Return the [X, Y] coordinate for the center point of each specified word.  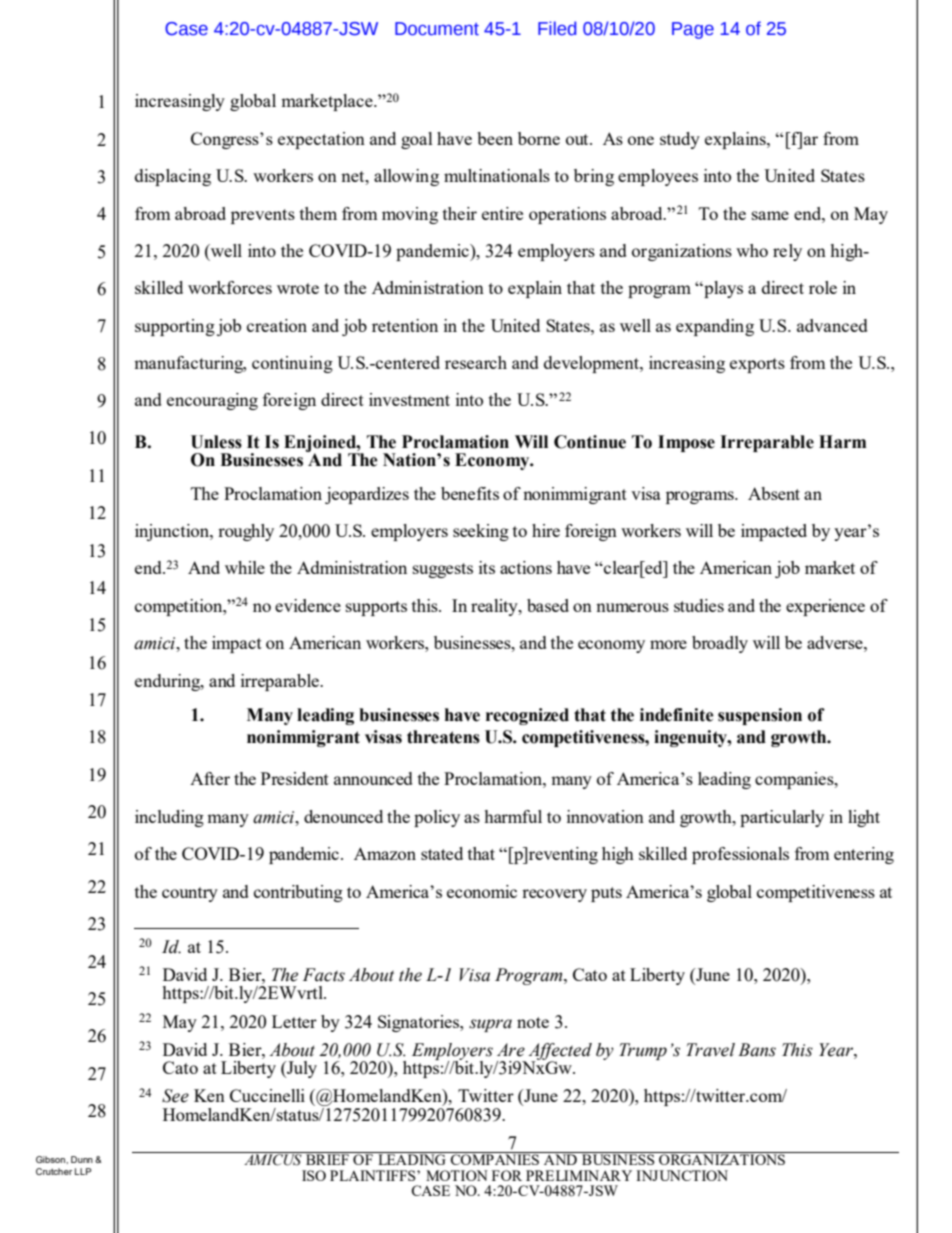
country [190, 894]
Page [693, 30]
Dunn [82, 1159]
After [210, 778]
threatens [443, 737]
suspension [760, 716]
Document [437, 29]
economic [482, 891]
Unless [216, 442]
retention [405, 325]
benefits [470, 493]
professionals [740, 855]
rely [787, 252]
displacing [173, 177]
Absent [774, 493]
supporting [175, 327]
